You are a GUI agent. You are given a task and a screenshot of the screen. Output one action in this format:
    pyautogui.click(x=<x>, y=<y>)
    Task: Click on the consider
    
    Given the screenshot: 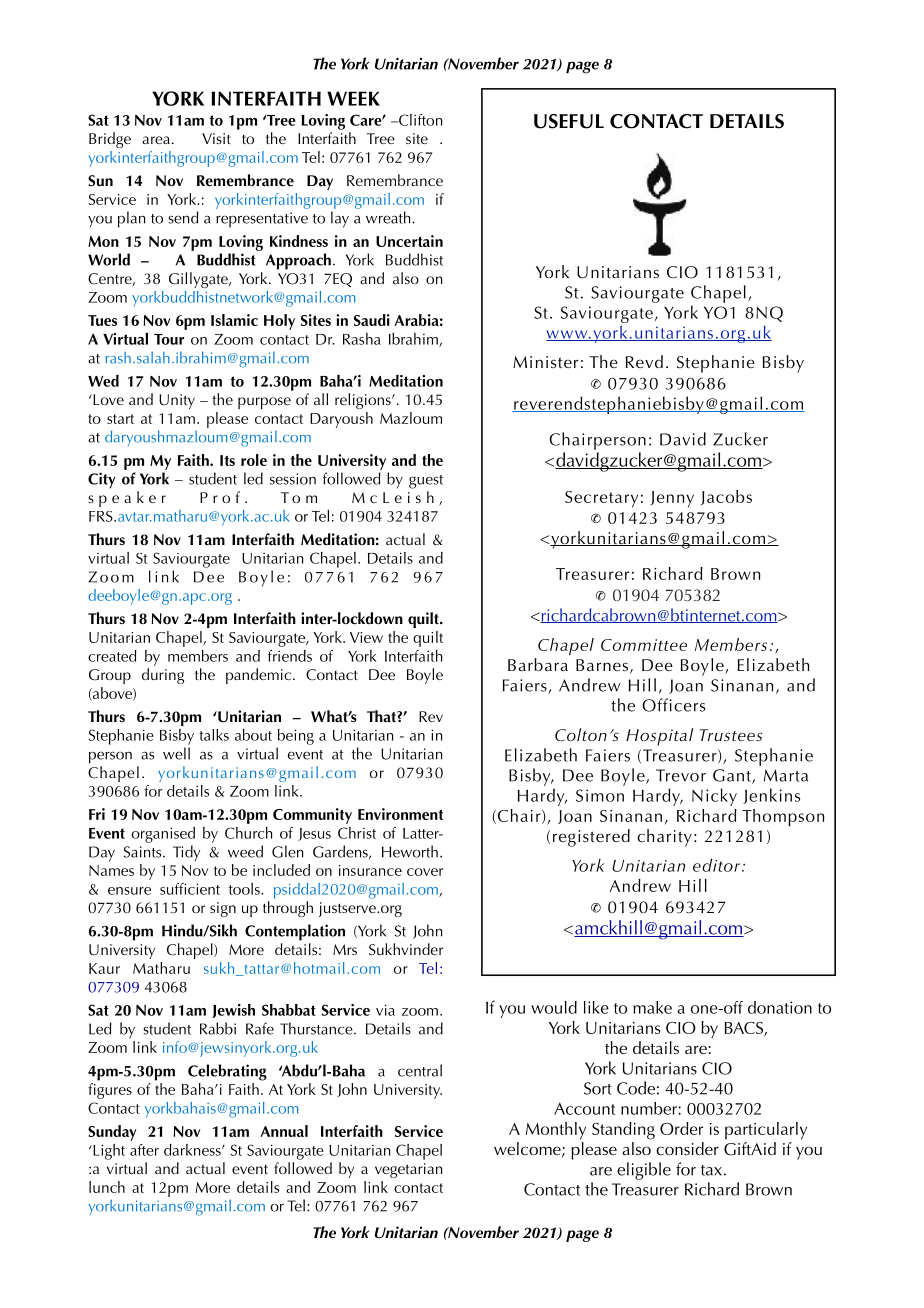 What is the action you would take?
    pyautogui.click(x=687, y=1148)
